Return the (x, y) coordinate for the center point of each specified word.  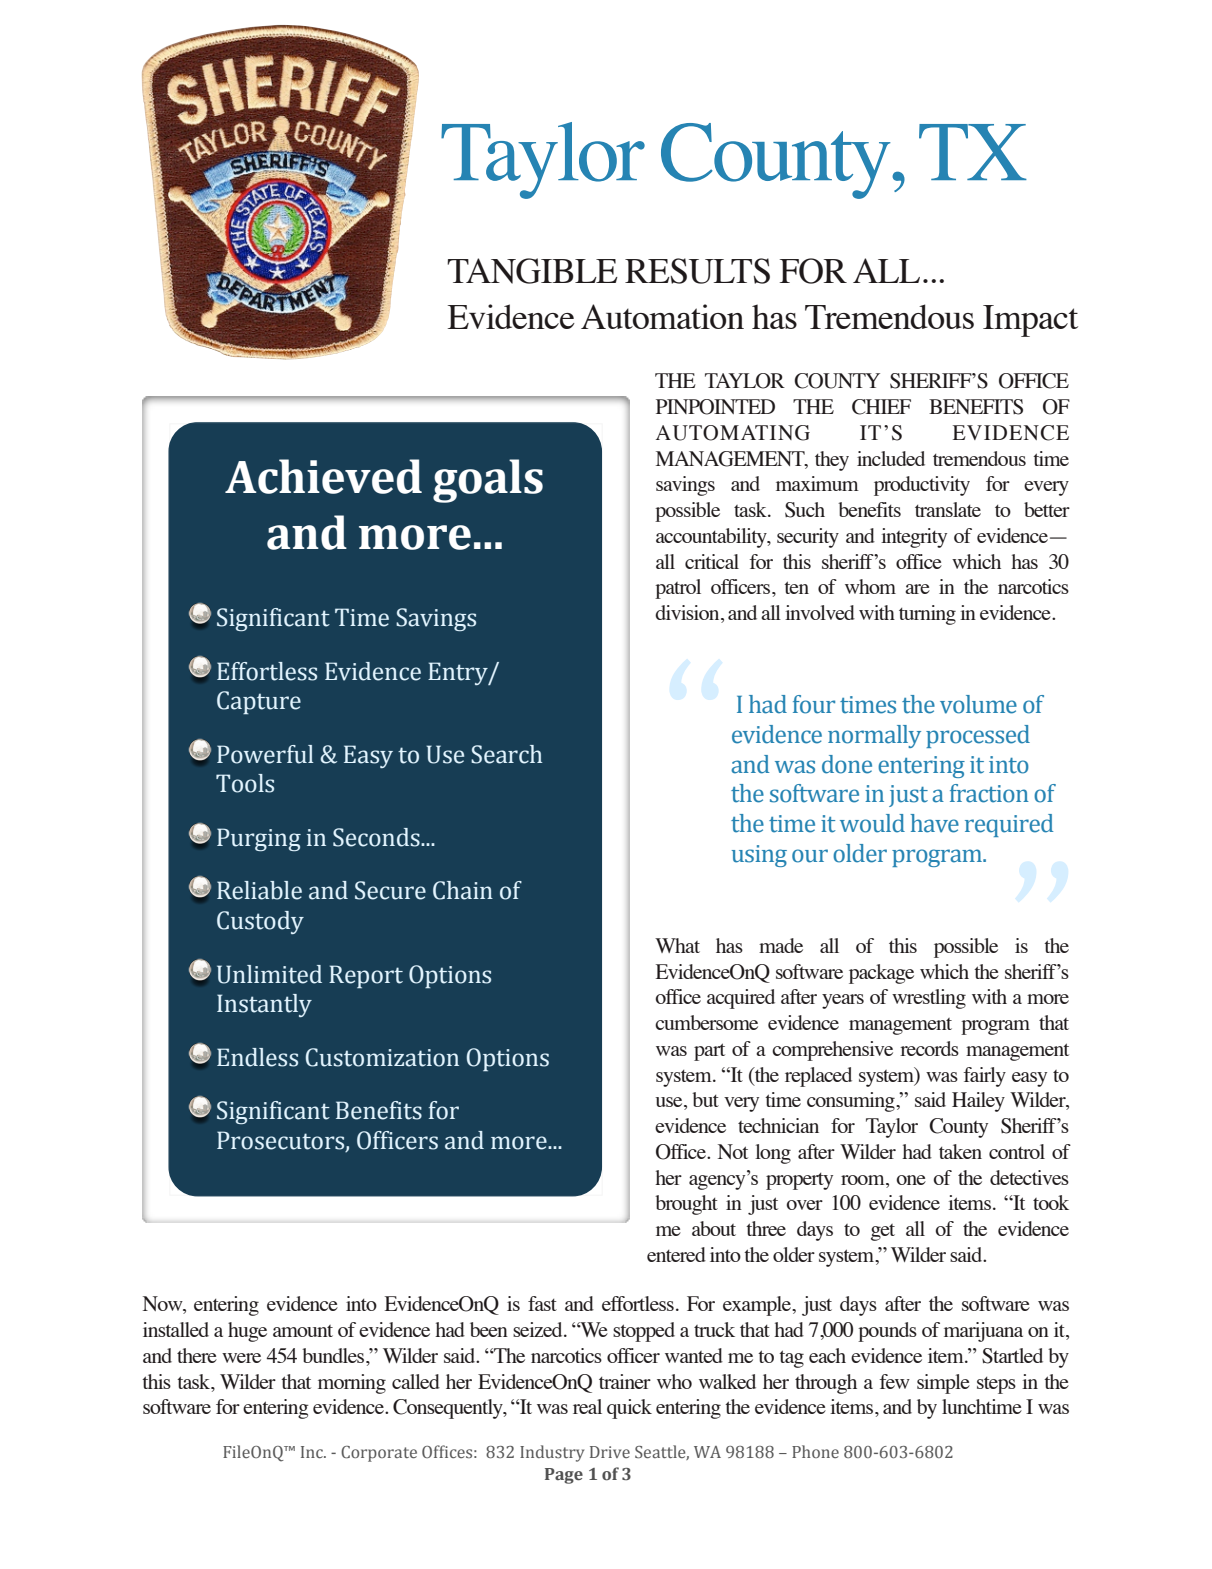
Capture (259, 703)
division (688, 614)
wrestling (929, 999)
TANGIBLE (532, 271)
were (241, 1358)
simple (943, 1384)
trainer (625, 1381)
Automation (662, 316)
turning (927, 615)
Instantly (264, 1005)
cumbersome (706, 1022)
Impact (1030, 321)
